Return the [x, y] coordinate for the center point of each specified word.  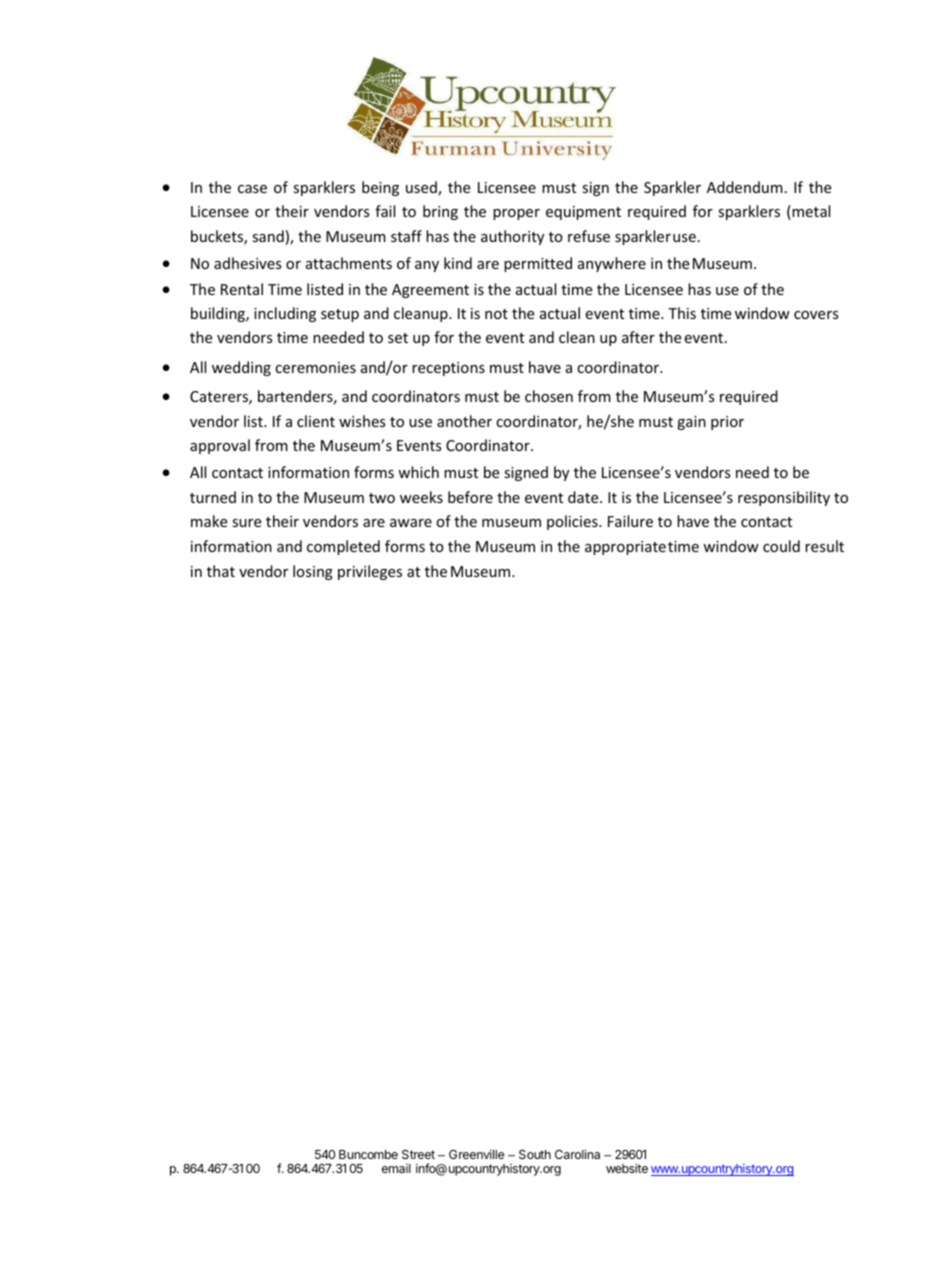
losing [313, 572]
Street [418, 1154]
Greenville [476, 1154]
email [396, 1168]
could [781, 546]
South [535, 1154]
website [627, 1168]
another [464, 421]
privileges [370, 572]
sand [268, 236]
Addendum [745, 187]
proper [516, 214]
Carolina [577, 1154]
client [316, 421]
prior [727, 423]
